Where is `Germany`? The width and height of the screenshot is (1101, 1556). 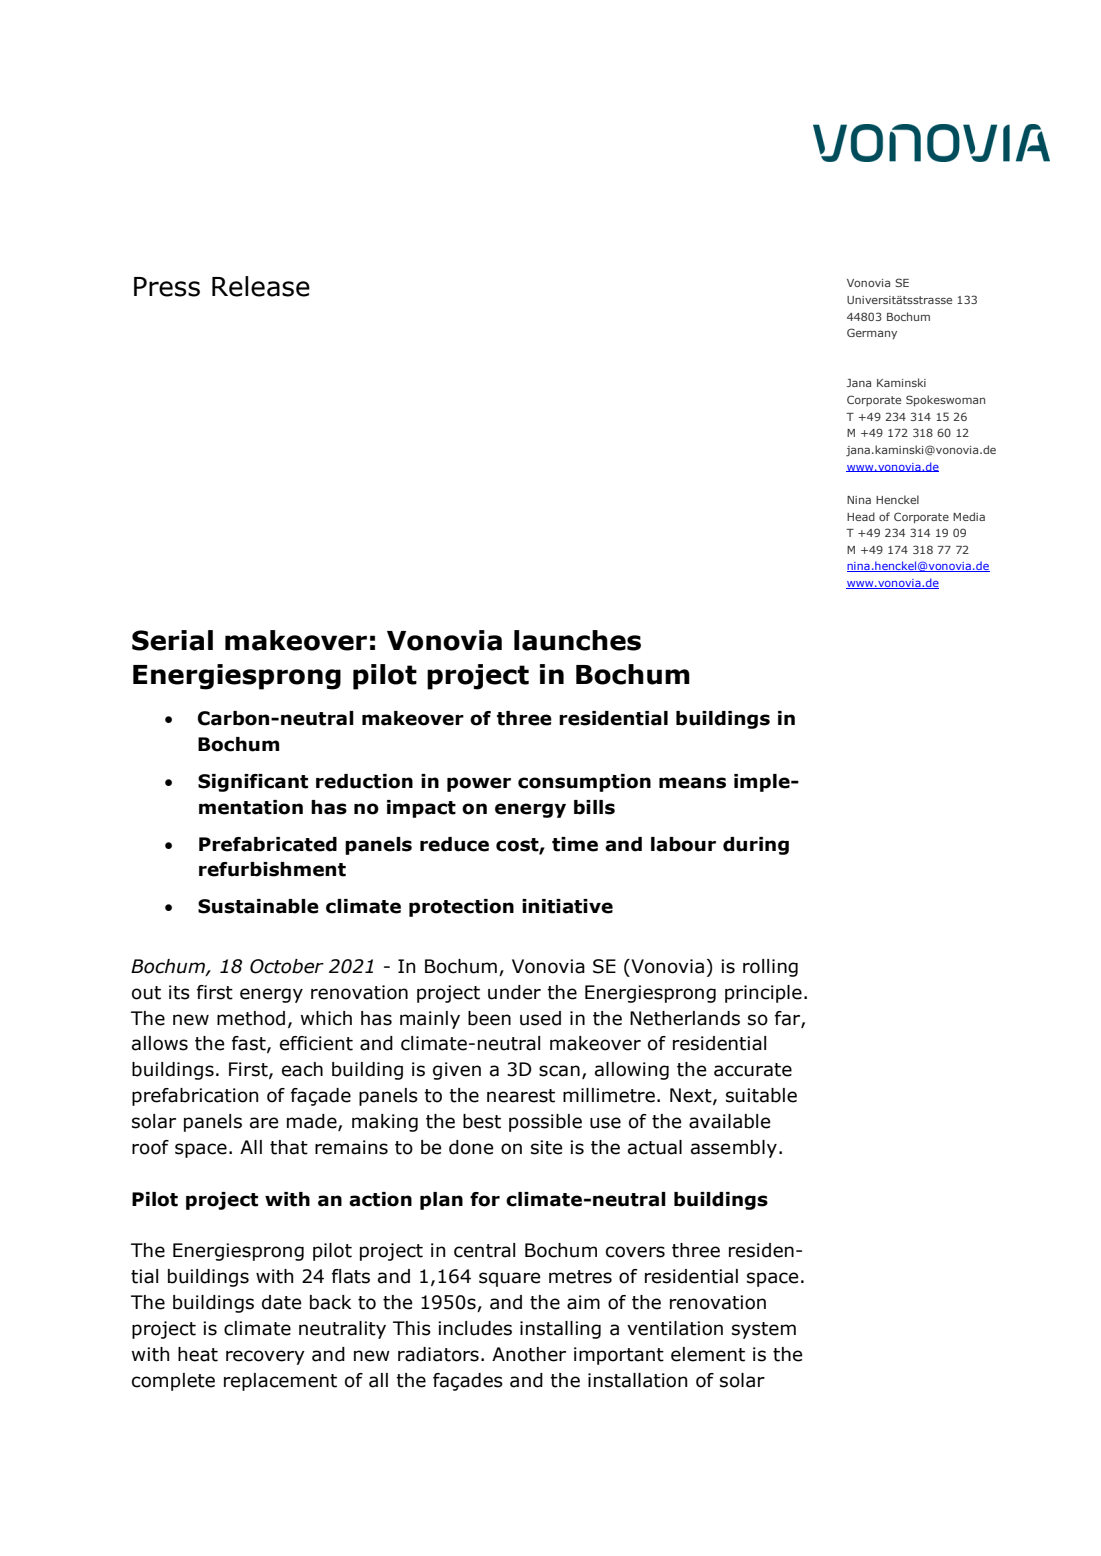 Germany is located at coordinates (872, 333).
